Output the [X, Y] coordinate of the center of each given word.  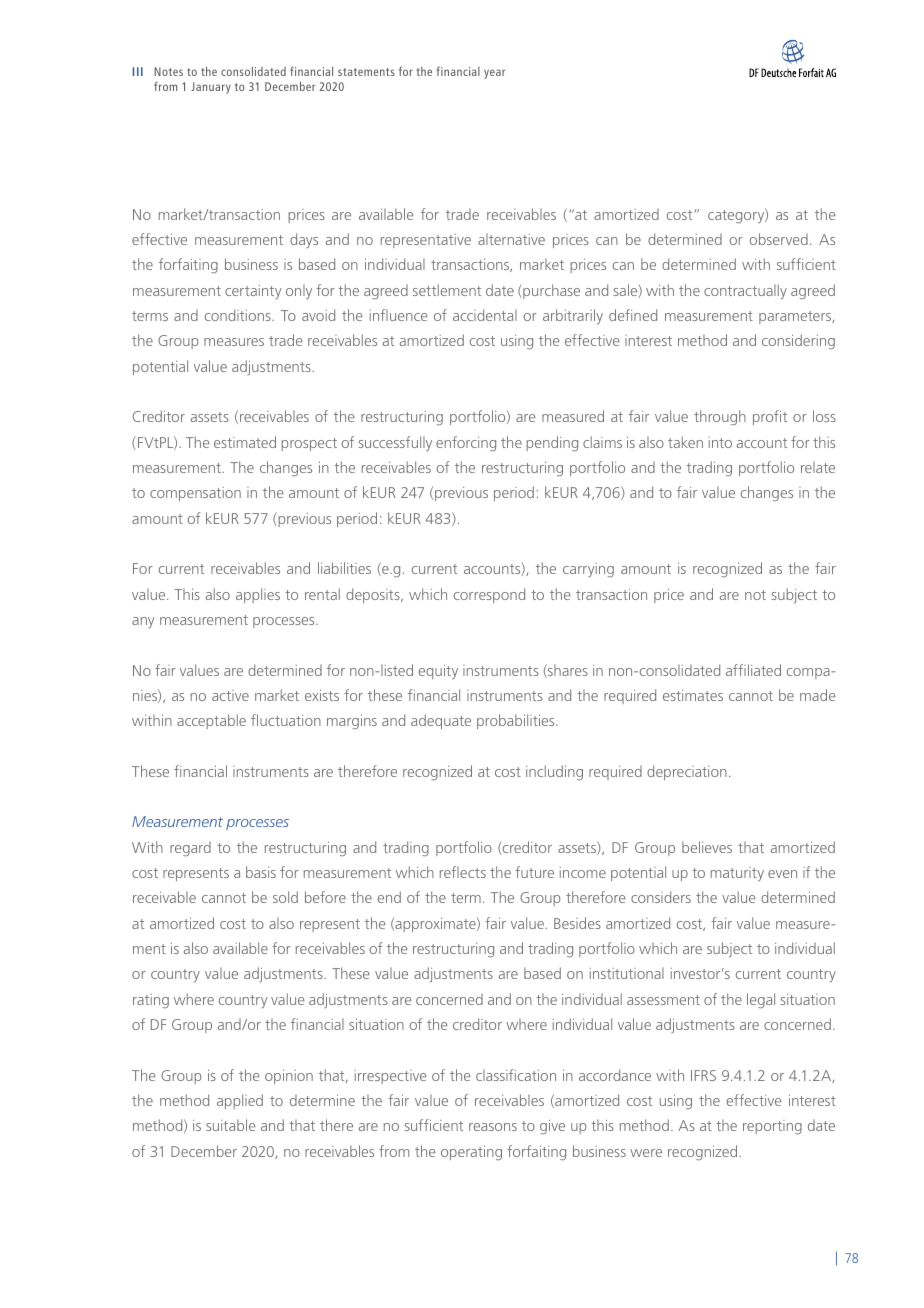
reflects [463, 872]
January [211, 88]
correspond [489, 595]
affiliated [753, 670]
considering [798, 341]
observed [779, 239]
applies [258, 595]
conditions [239, 315]
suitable [230, 1125]
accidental [485, 315]
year [494, 74]
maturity [737, 874]
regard [190, 849]
